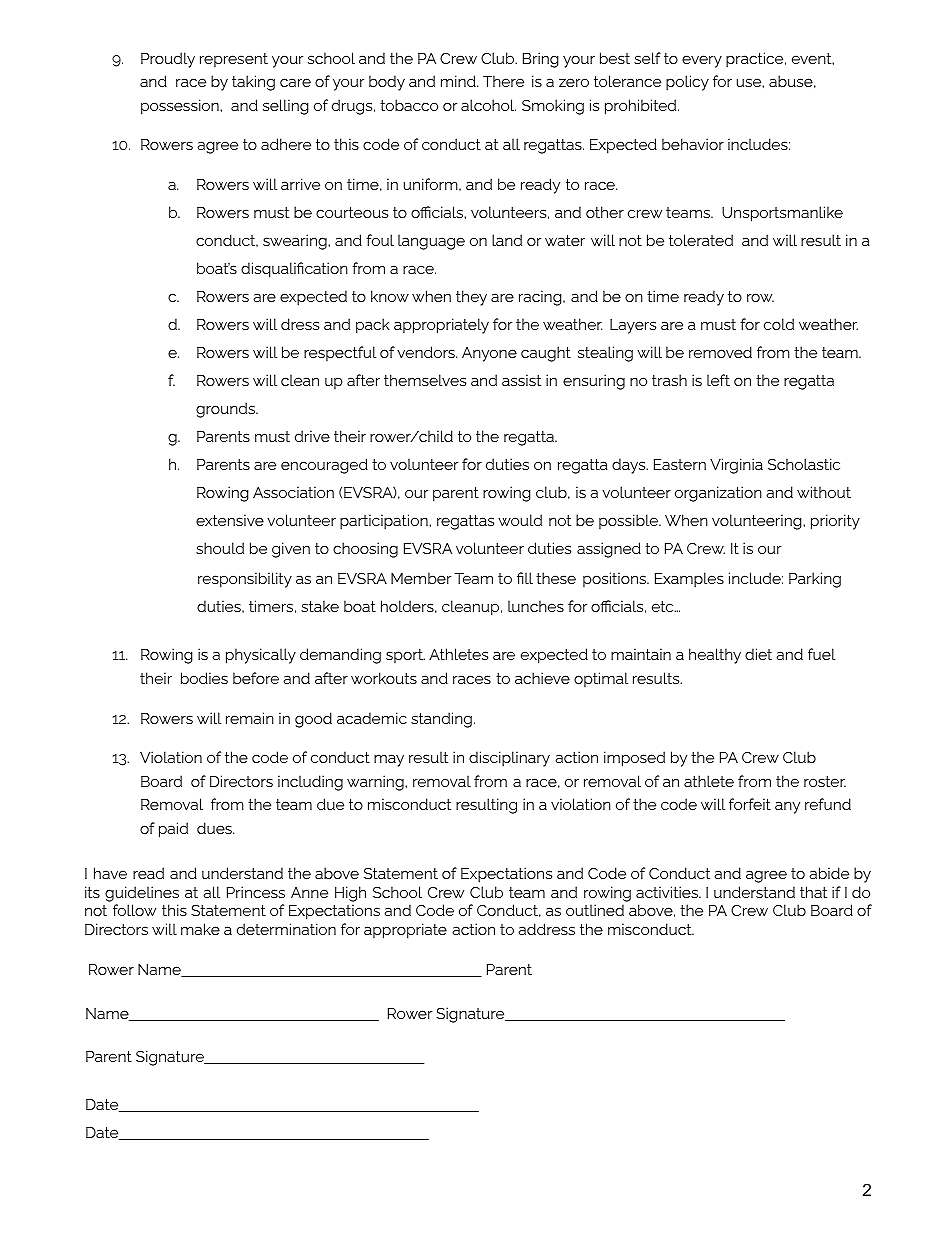  What do you see at coordinates (204, 678) in the screenshot?
I see `bodies` at bounding box center [204, 678].
